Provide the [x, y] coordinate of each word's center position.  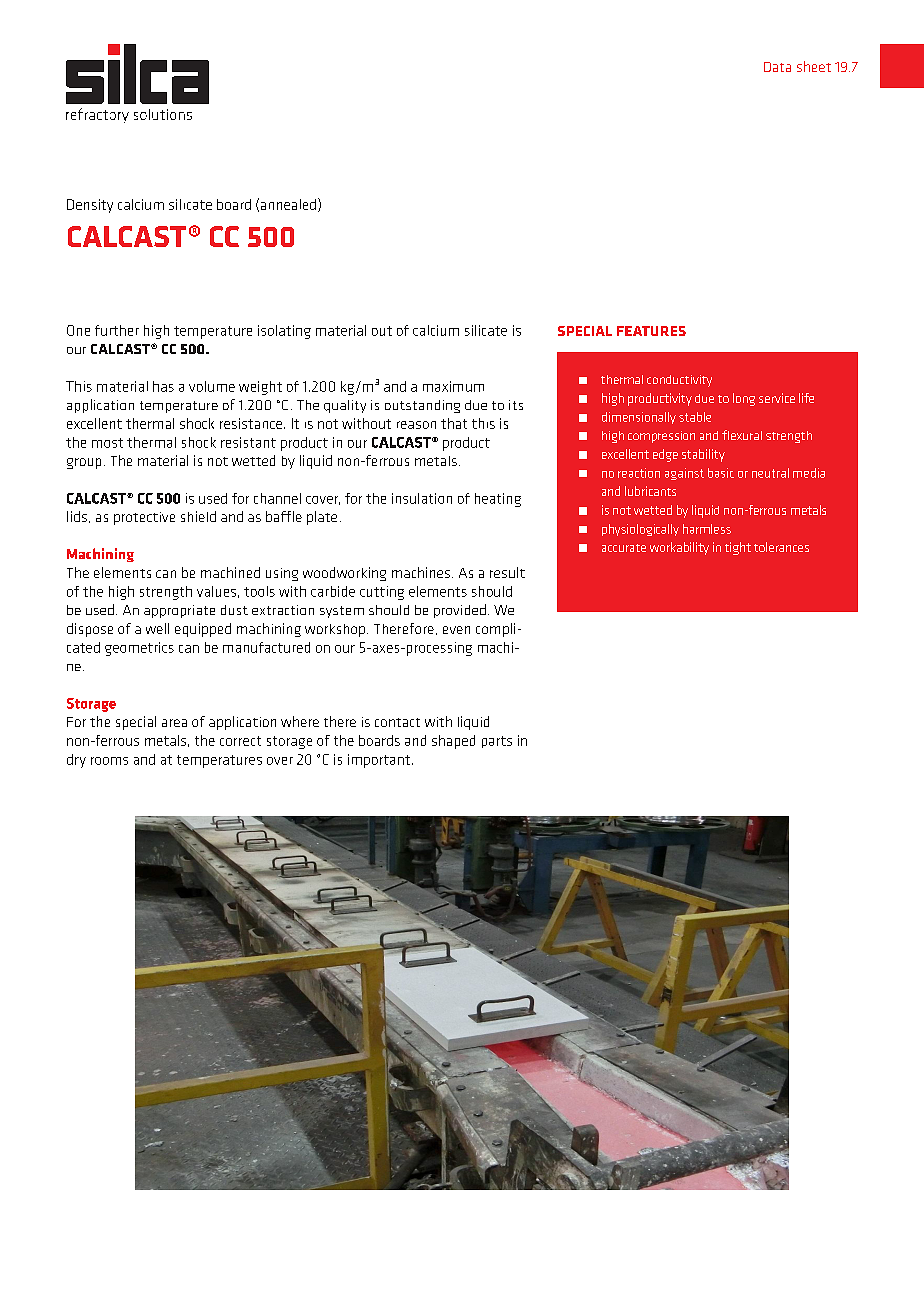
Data [777, 67]
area [174, 723]
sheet [814, 66]
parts [497, 742]
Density [90, 206]
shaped [453, 742]
